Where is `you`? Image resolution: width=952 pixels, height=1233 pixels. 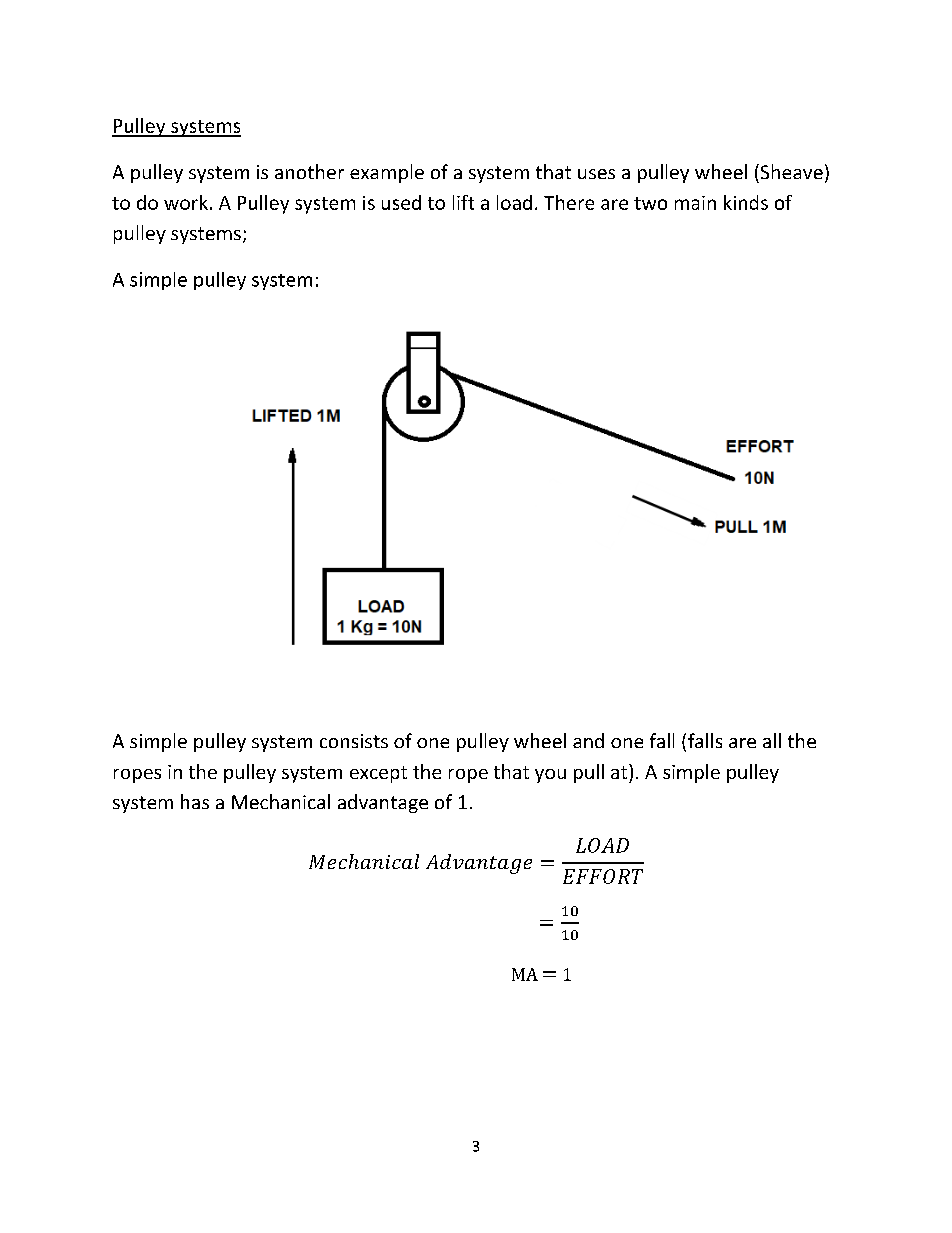
you is located at coordinates (550, 776).
